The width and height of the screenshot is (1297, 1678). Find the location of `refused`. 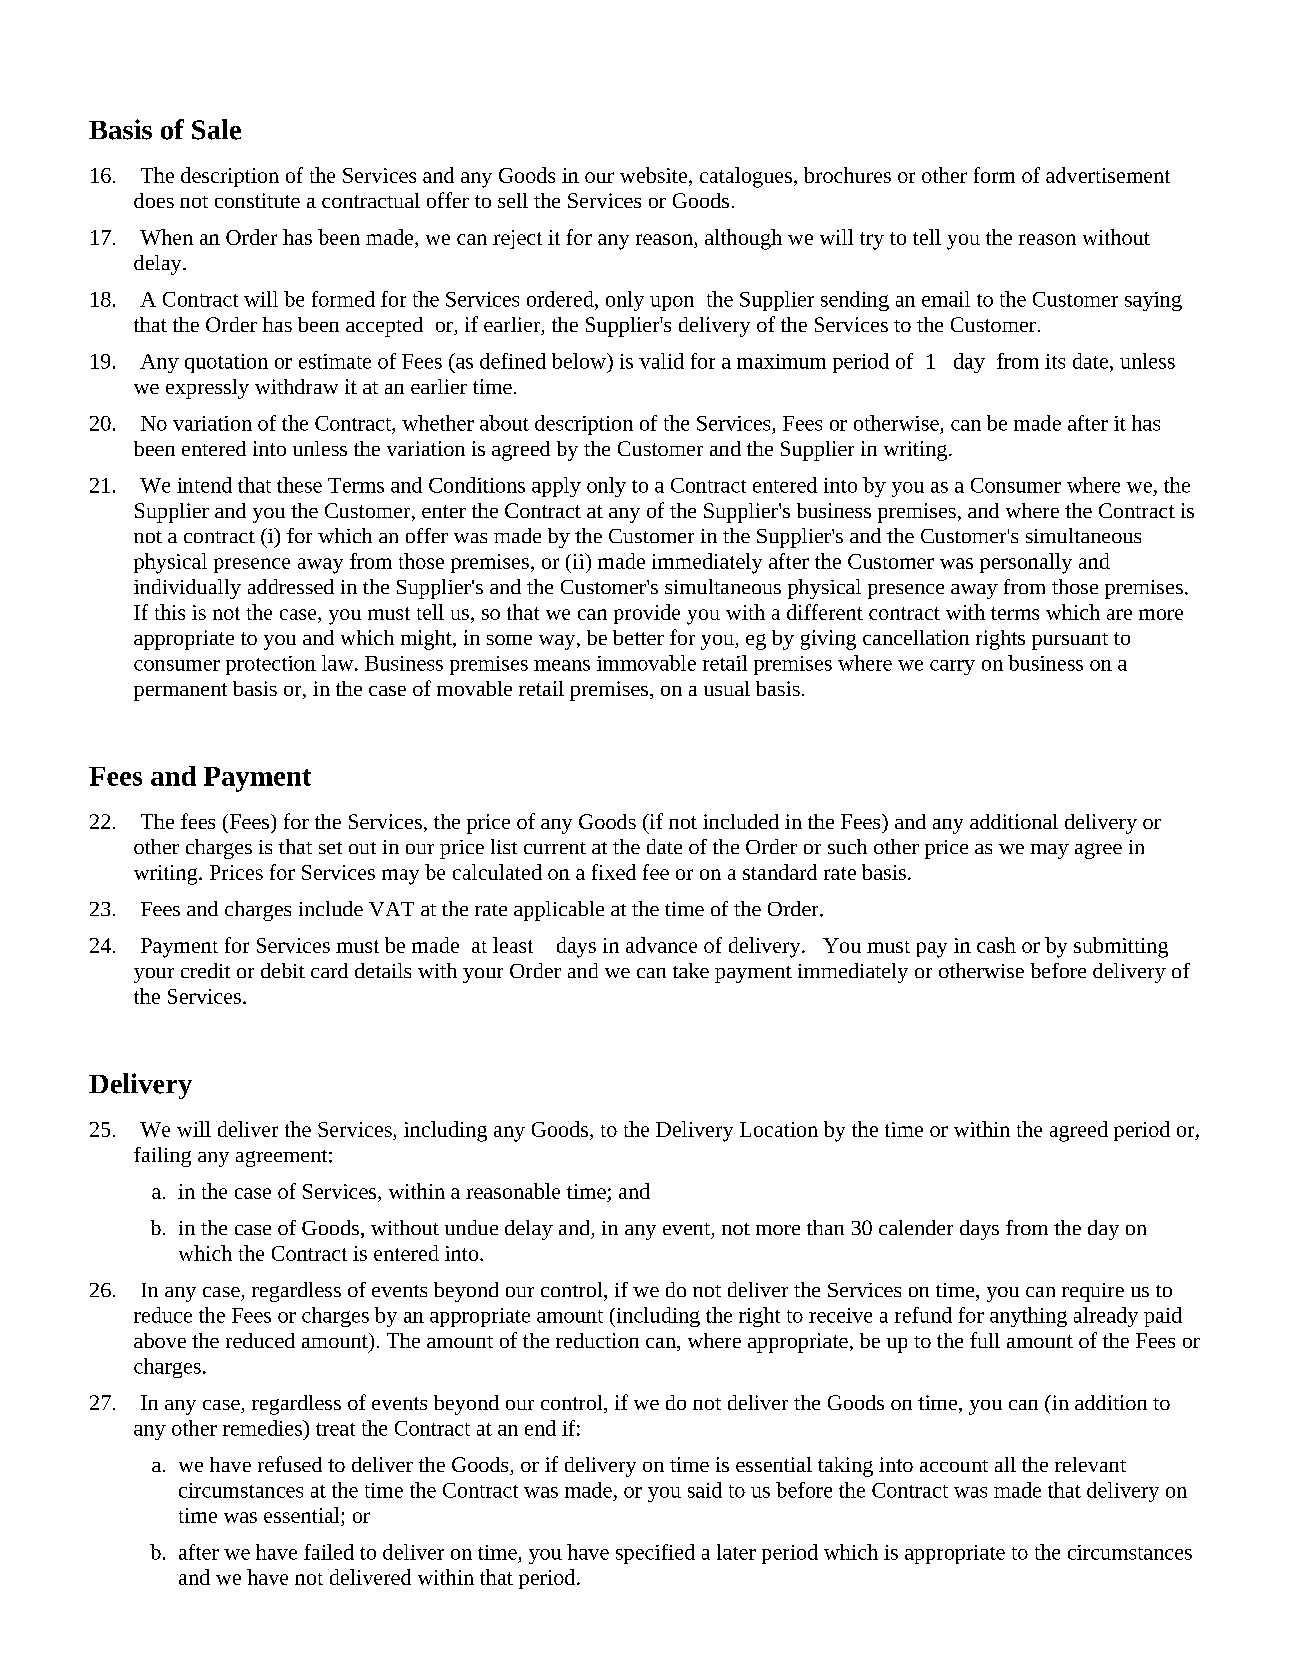

refused is located at coordinates (290, 1464).
